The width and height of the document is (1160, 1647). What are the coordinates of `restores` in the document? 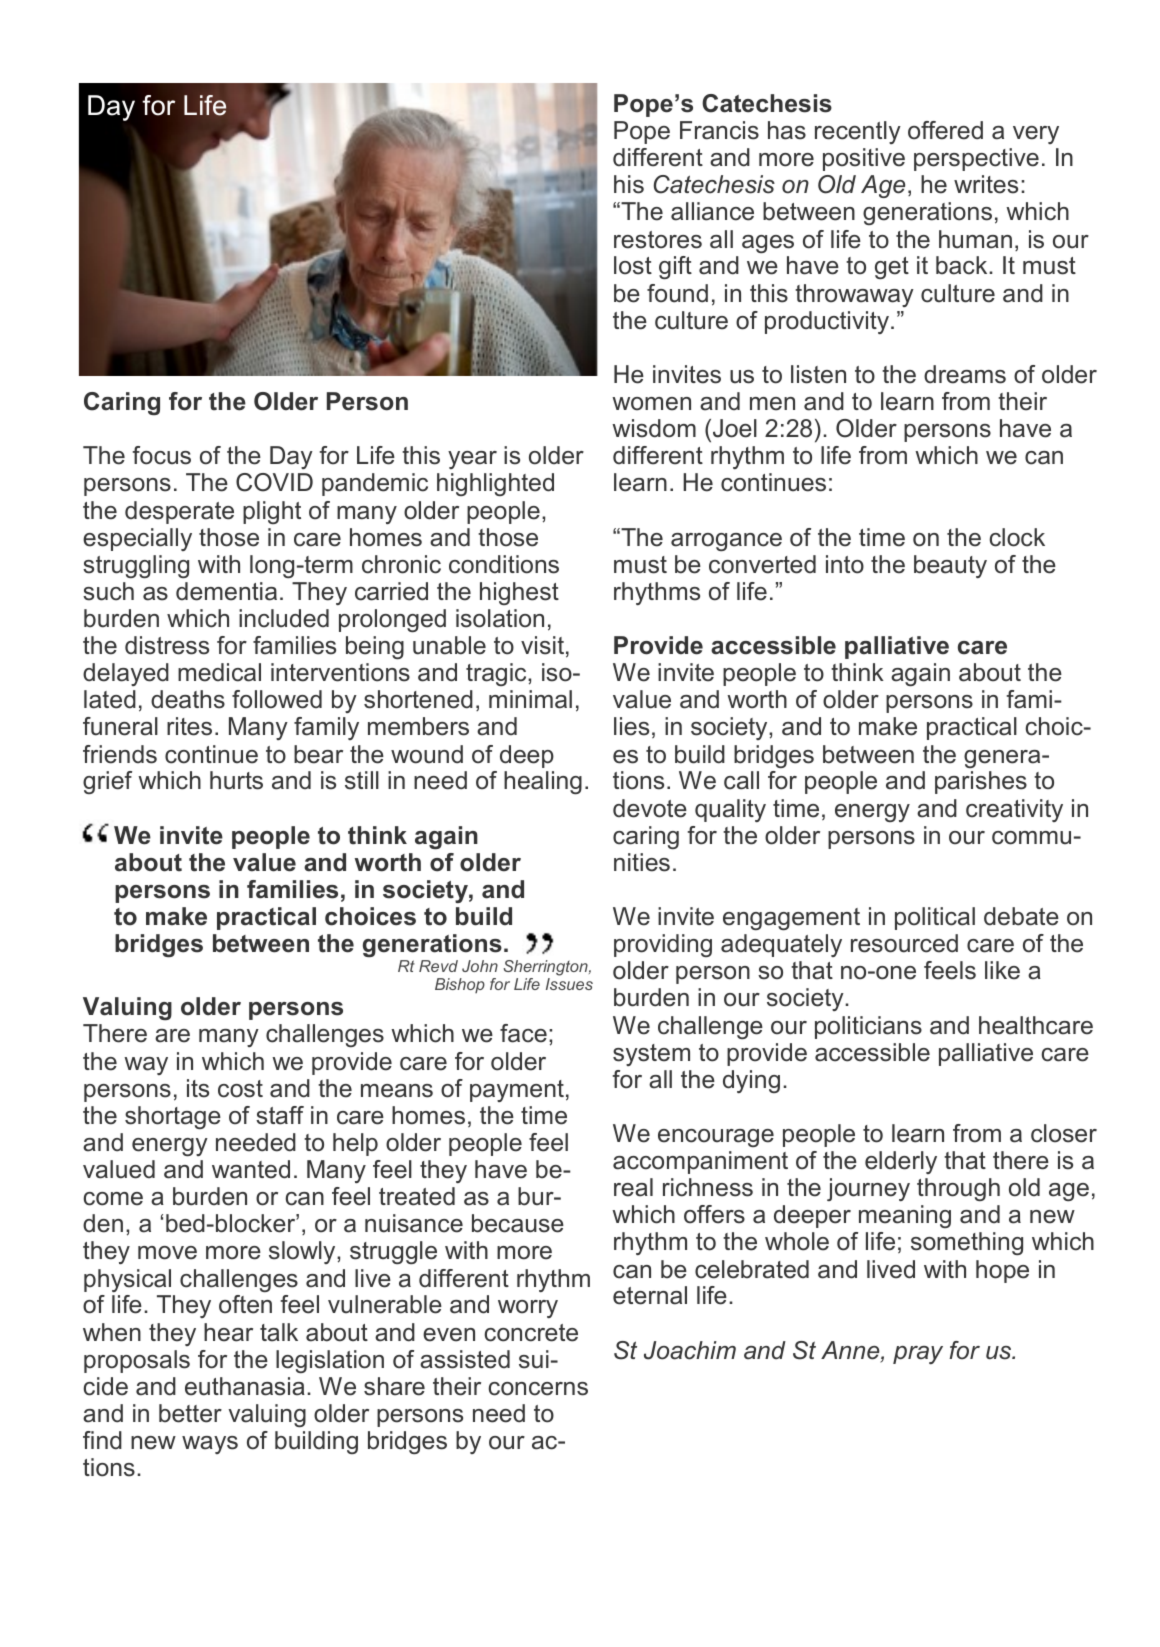 It's located at (658, 240).
